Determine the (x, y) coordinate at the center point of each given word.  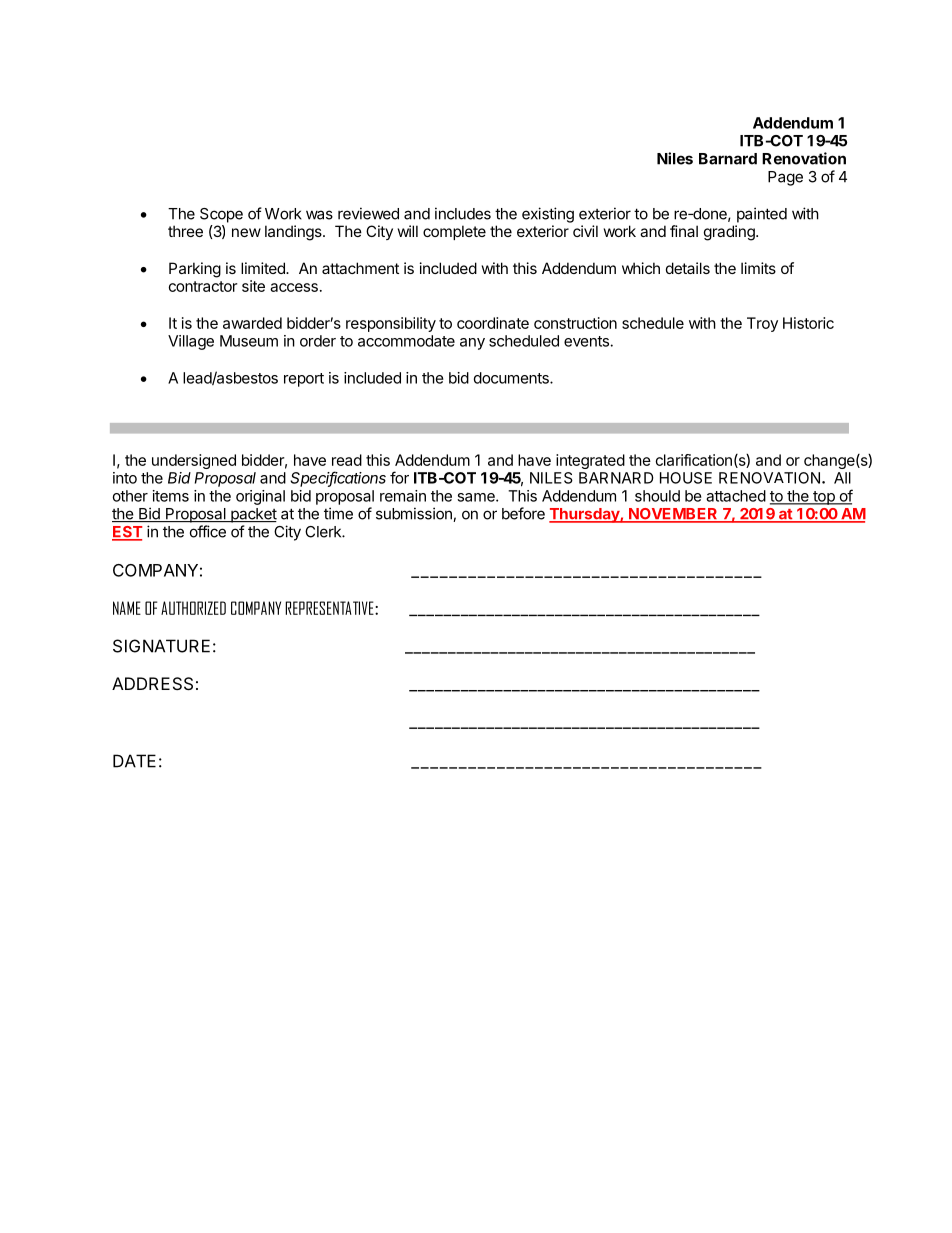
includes (463, 213)
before (523, 513)
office (208, 531)
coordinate (493, 323)
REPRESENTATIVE (330, 608)
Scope (221, 215)
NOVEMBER (673, 515)
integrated (590, 461)
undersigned (194, 461)
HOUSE (686, 478)
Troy (762, 324)
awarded (252, 323)
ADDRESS (152, 683)
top (824, 498)
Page (785, 178)
